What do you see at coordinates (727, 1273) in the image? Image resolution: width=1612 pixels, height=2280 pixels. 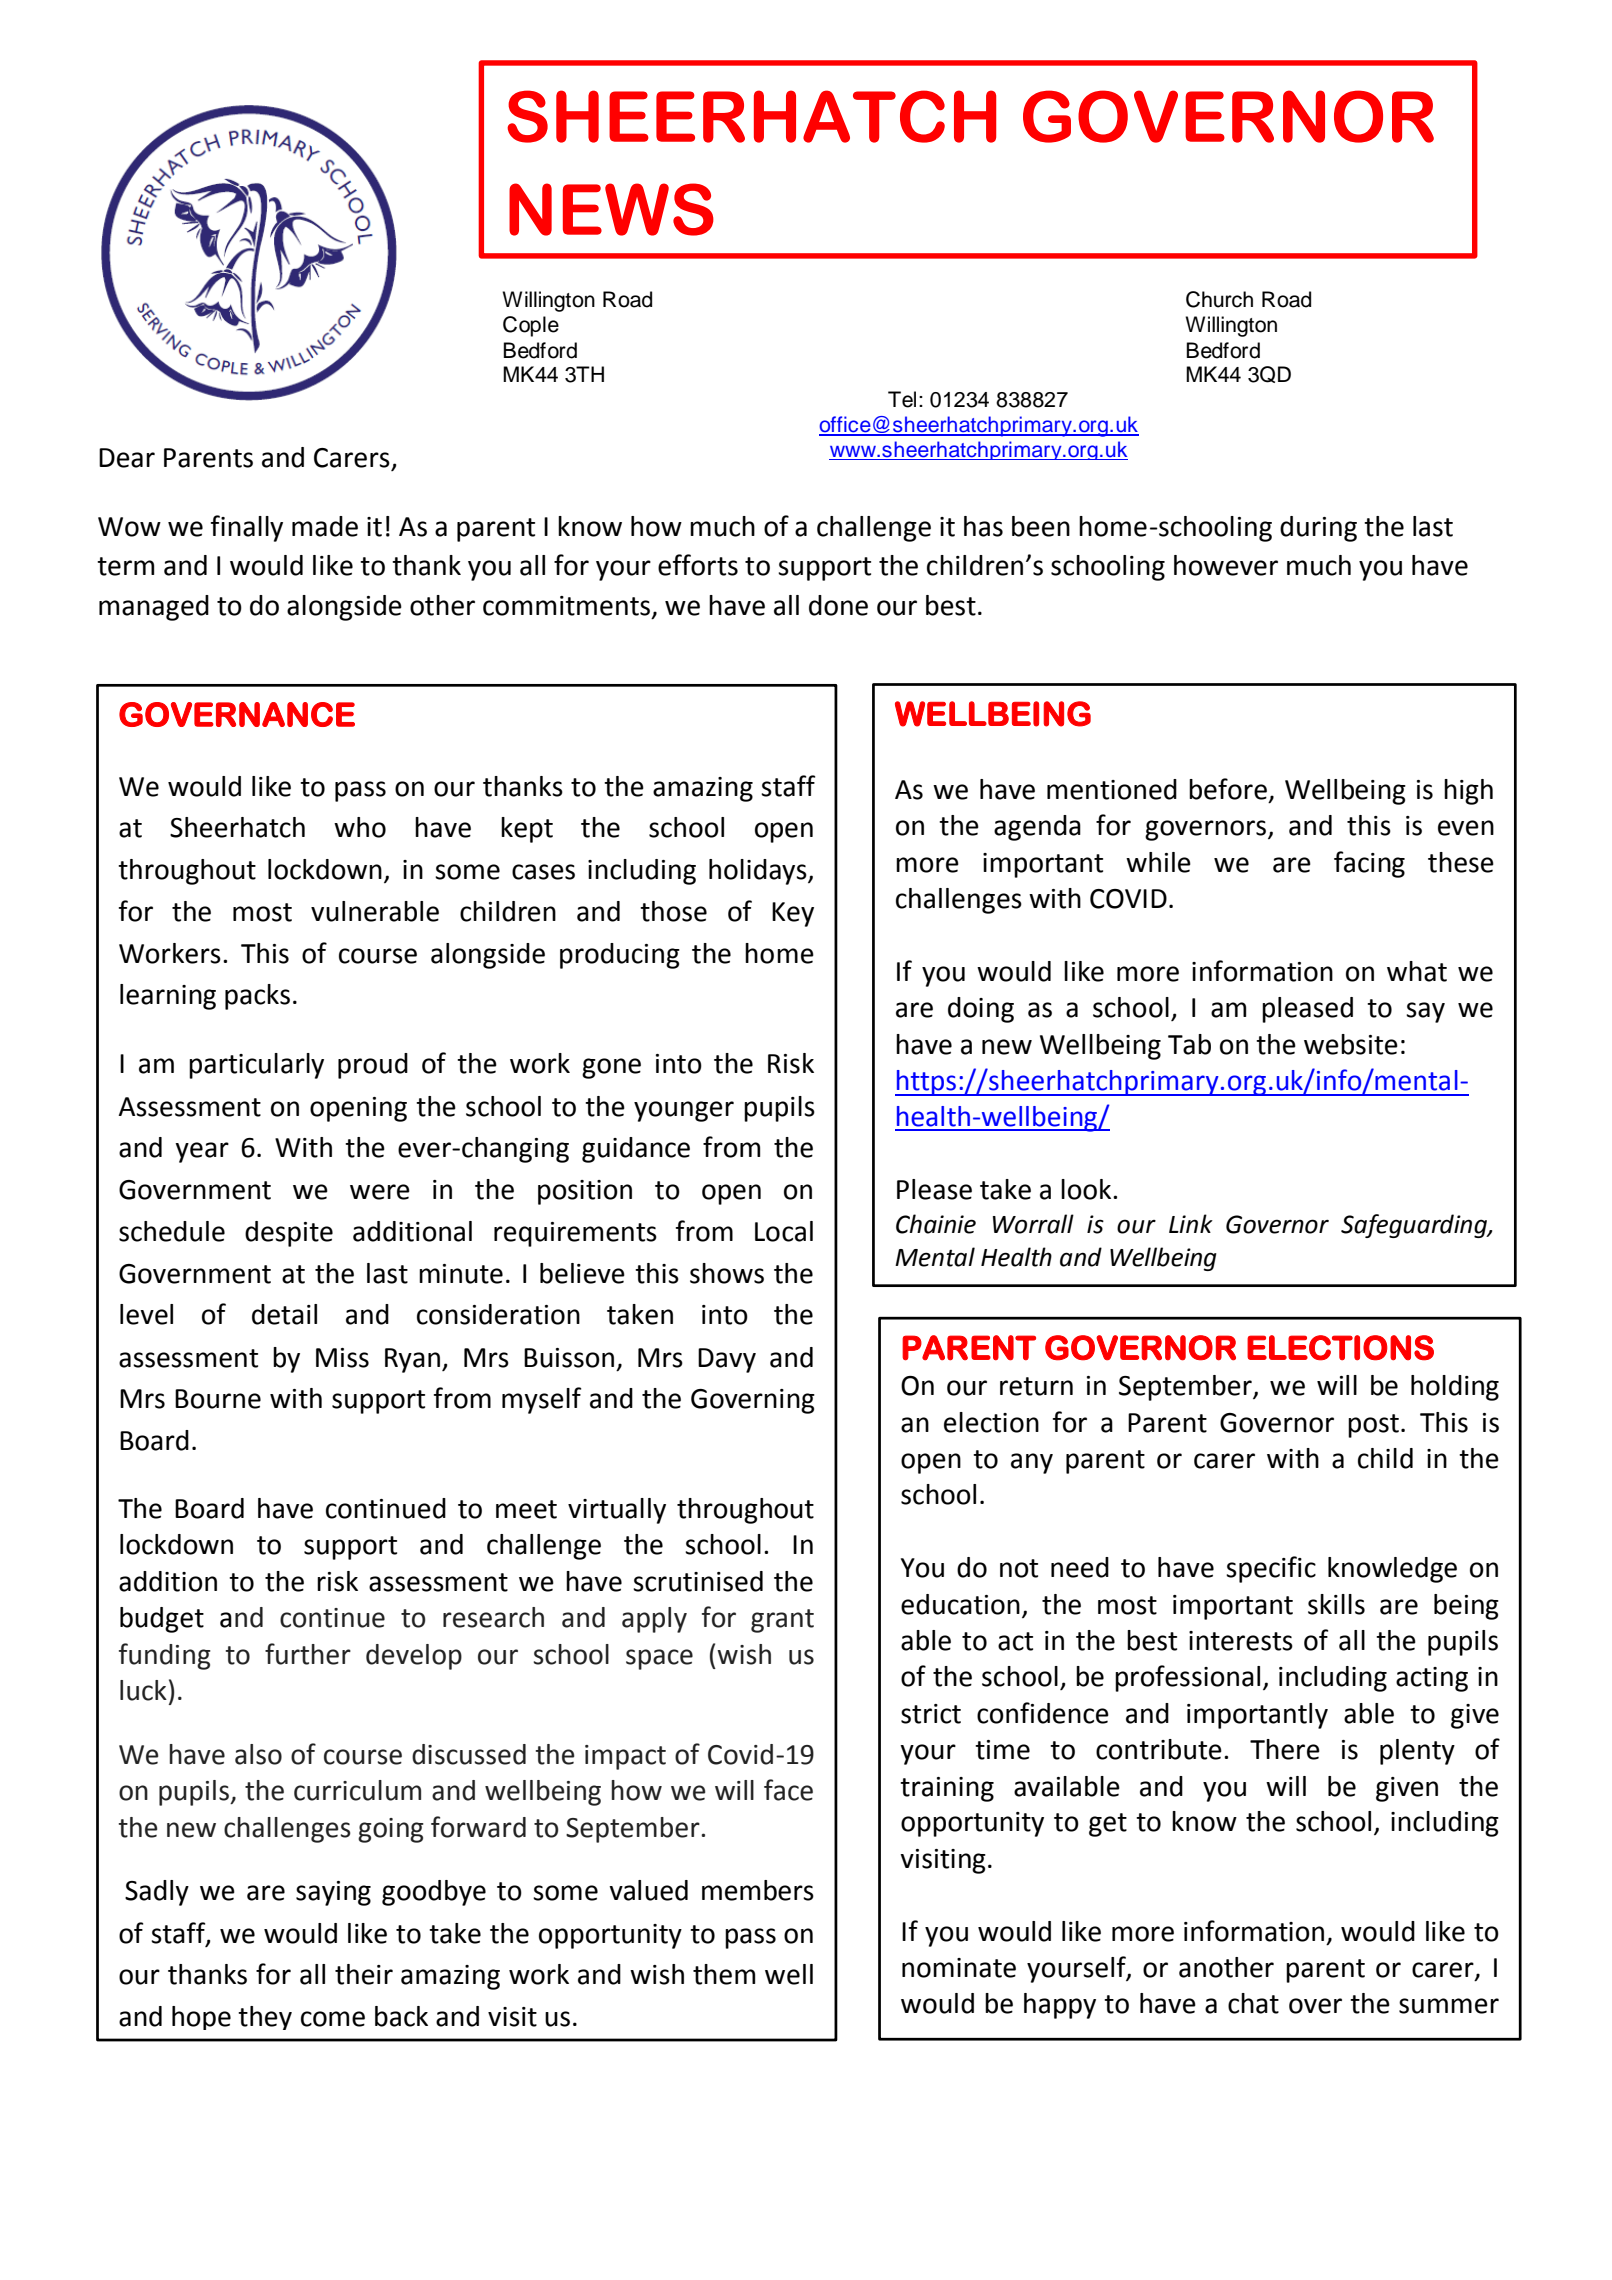 I see `shows` at bounding box center [727, 1273].
